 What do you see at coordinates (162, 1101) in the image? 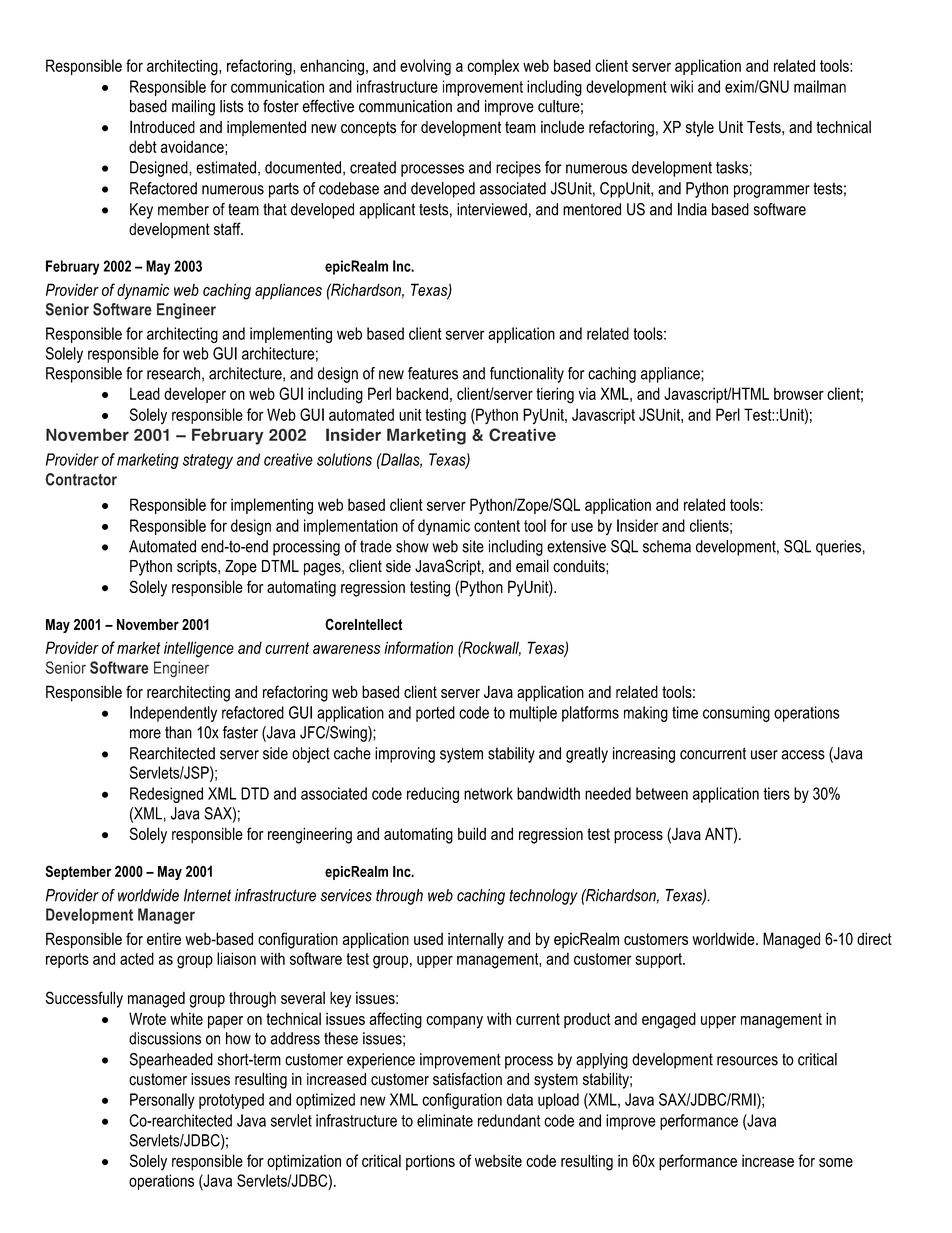
I see `Personally` at bounding box center [162, 1101].
